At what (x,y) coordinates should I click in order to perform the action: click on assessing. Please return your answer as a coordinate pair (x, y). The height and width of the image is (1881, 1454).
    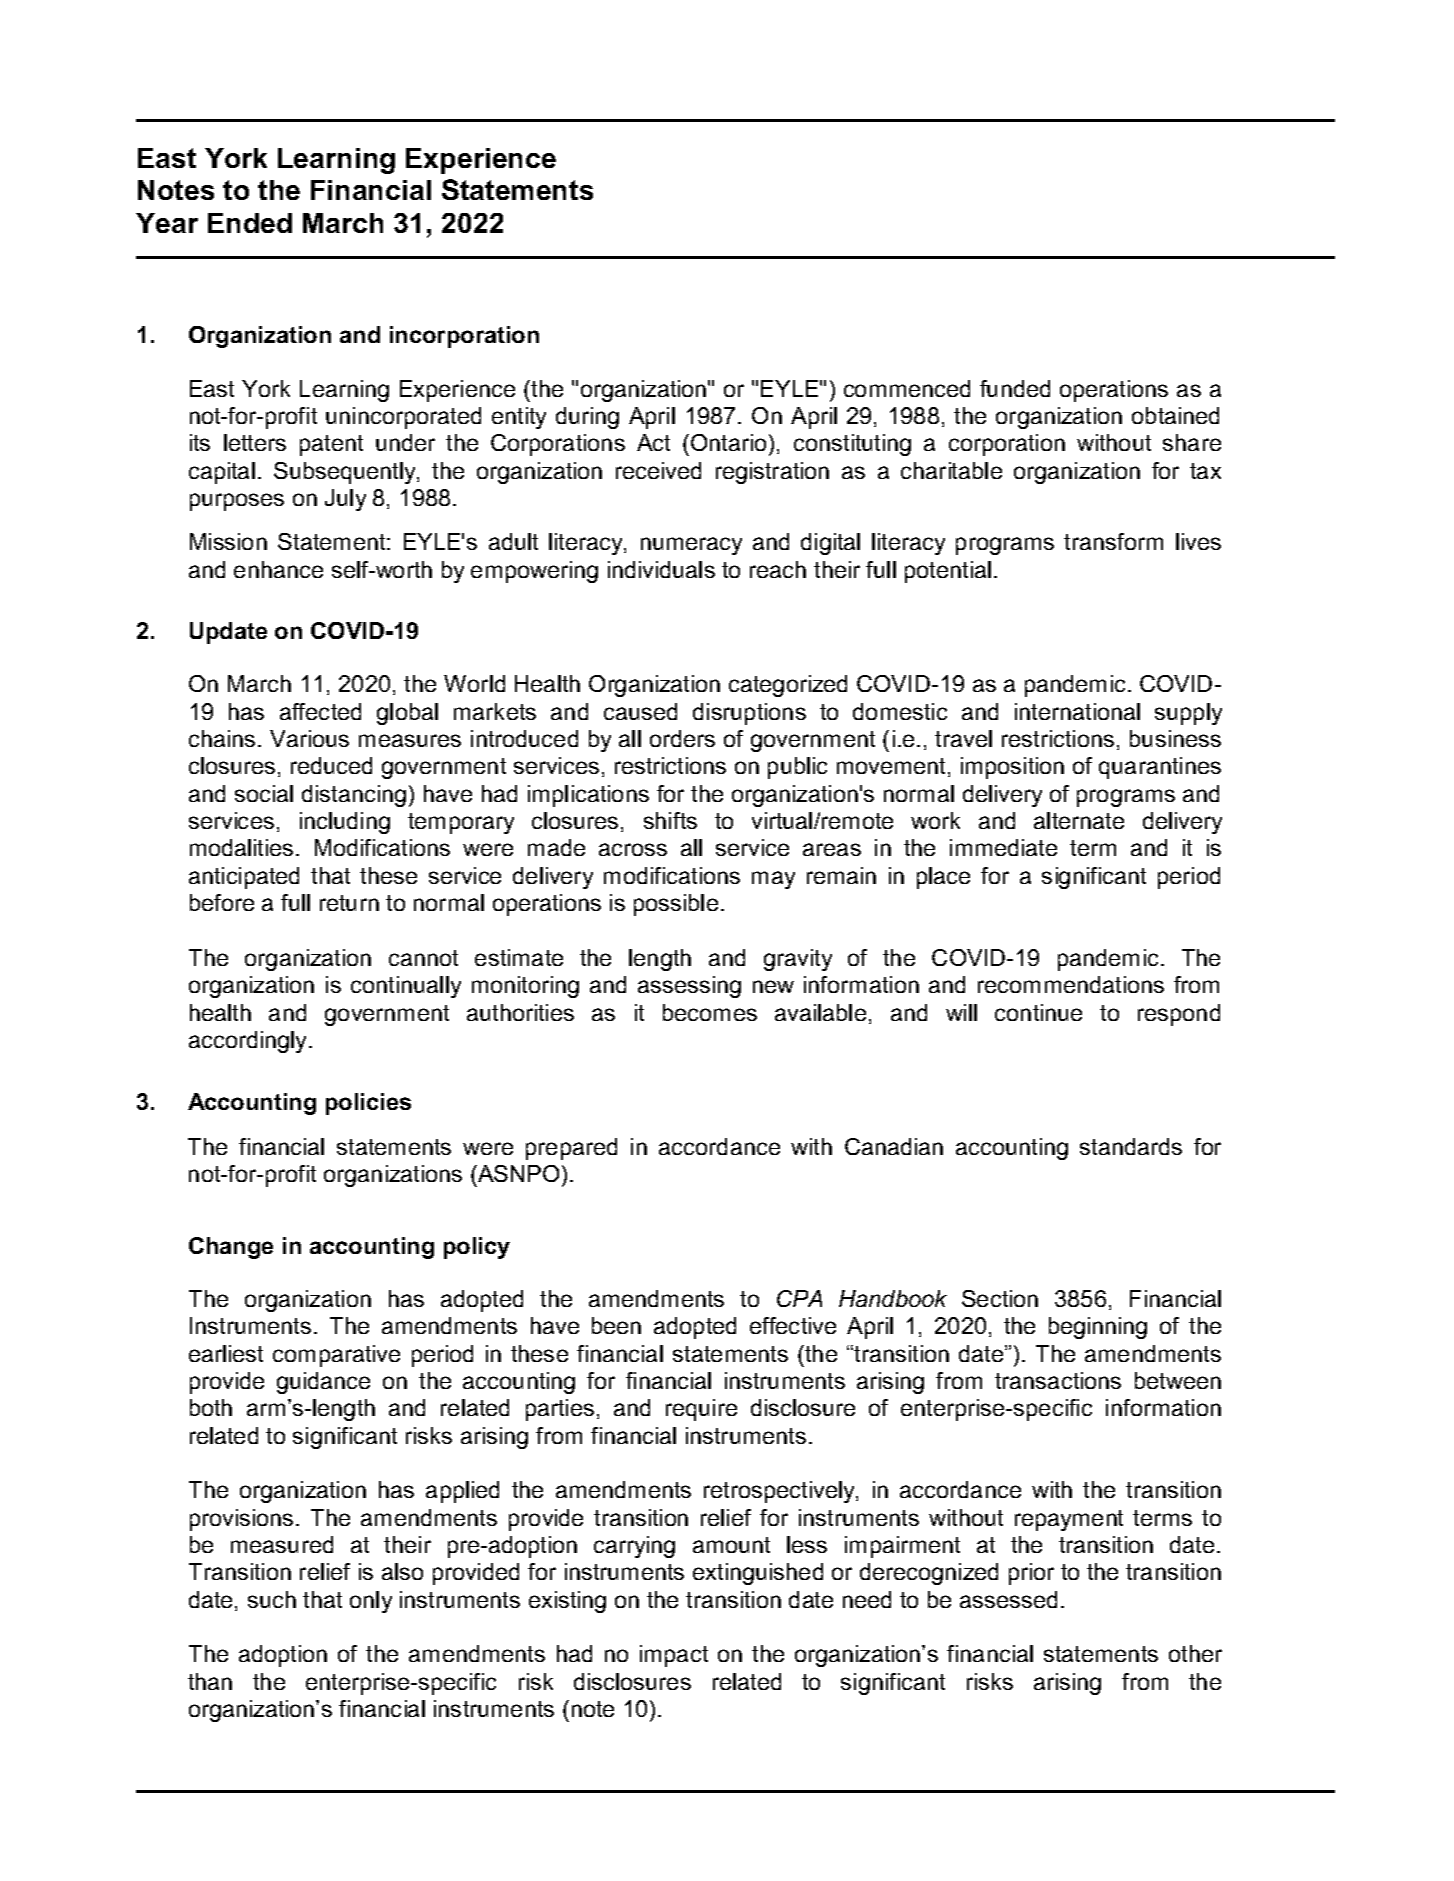
    Looking at the image, I should click on (689, 987).
